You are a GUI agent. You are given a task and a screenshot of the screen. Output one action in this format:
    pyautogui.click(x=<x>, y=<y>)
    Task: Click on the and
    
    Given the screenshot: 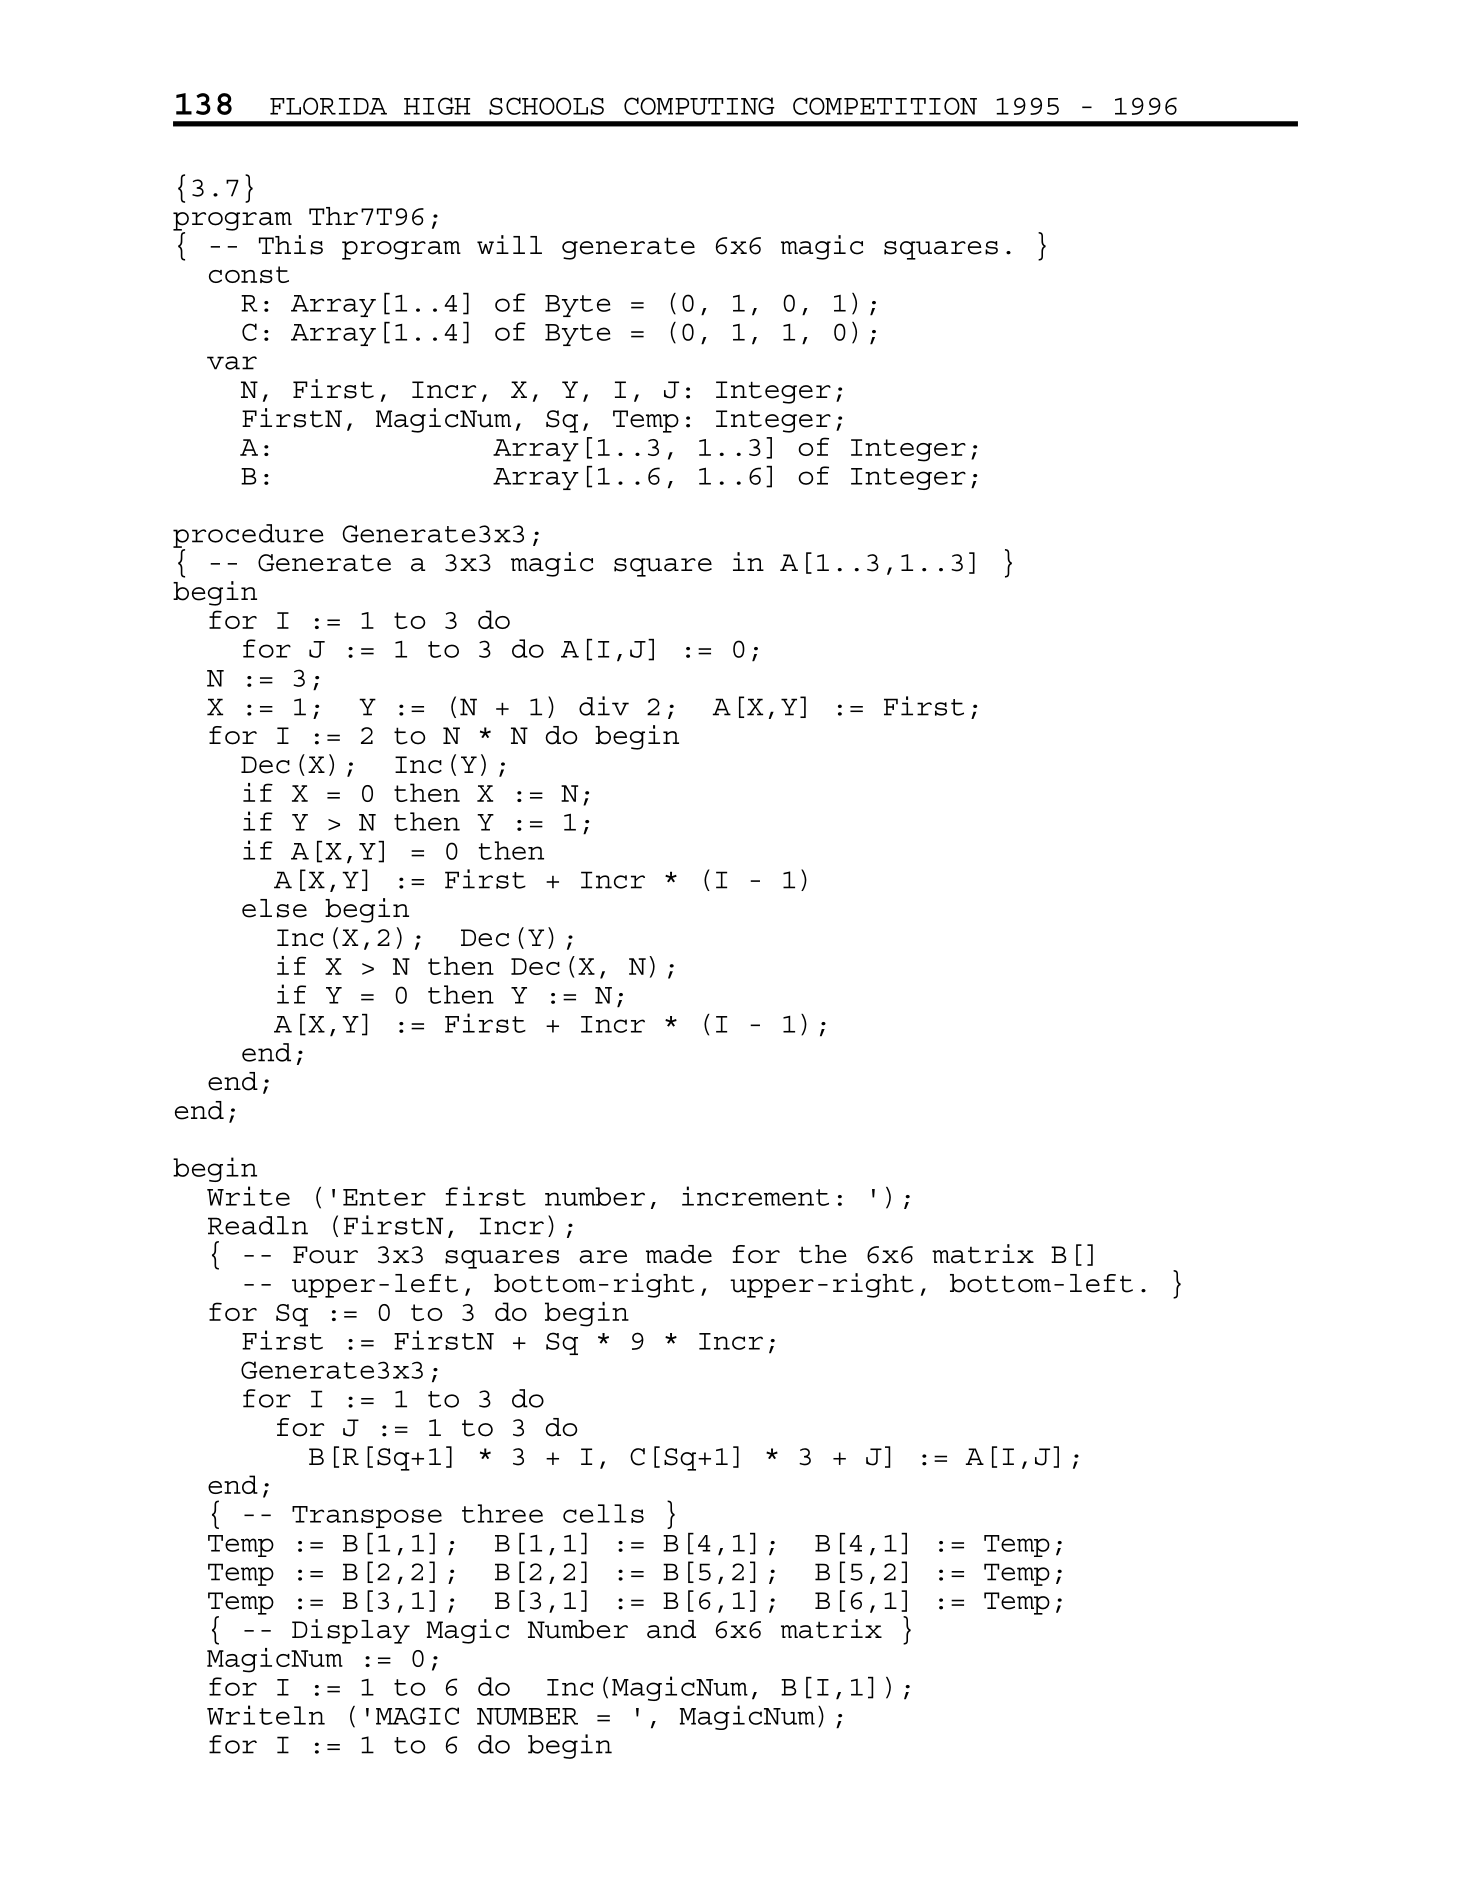 What is the action you would take?
    pyautogui.click(x=671, y=1629)
